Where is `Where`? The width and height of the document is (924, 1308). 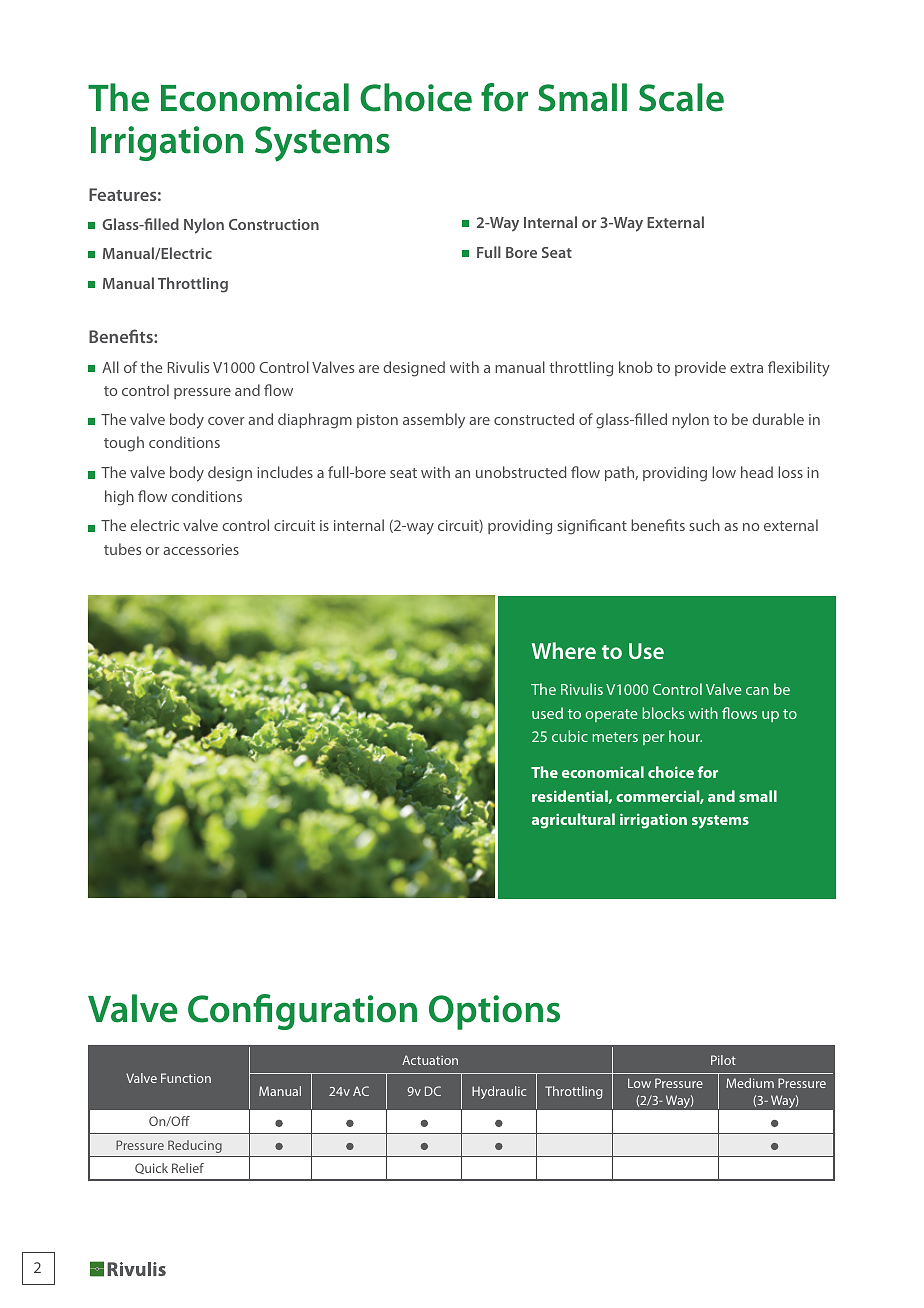 Where is located at coordinates (564, 650).
